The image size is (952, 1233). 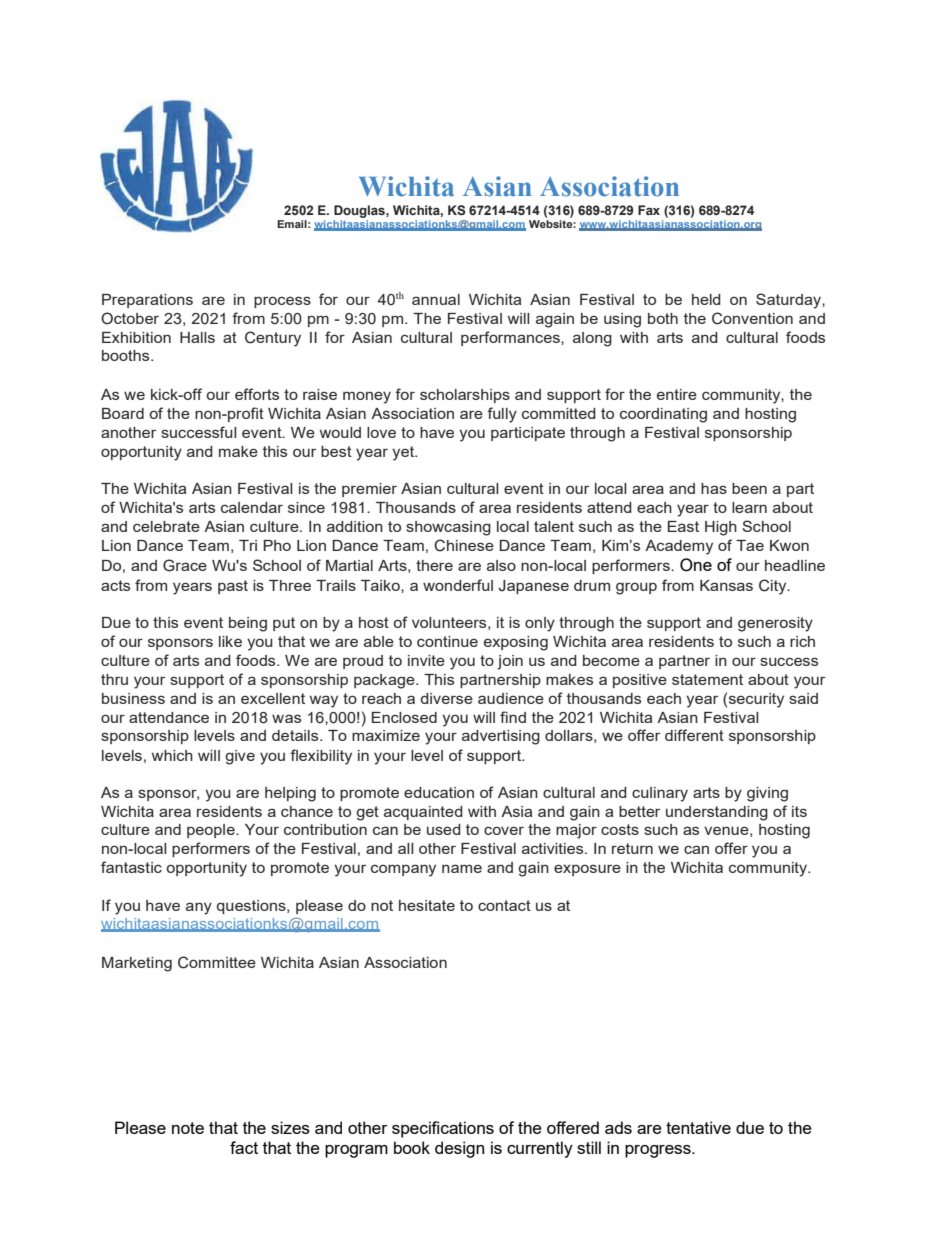 What do you see at coordinates (698, 1127) in the document?
I see `tentative` at bounding box center [698, 1127].
